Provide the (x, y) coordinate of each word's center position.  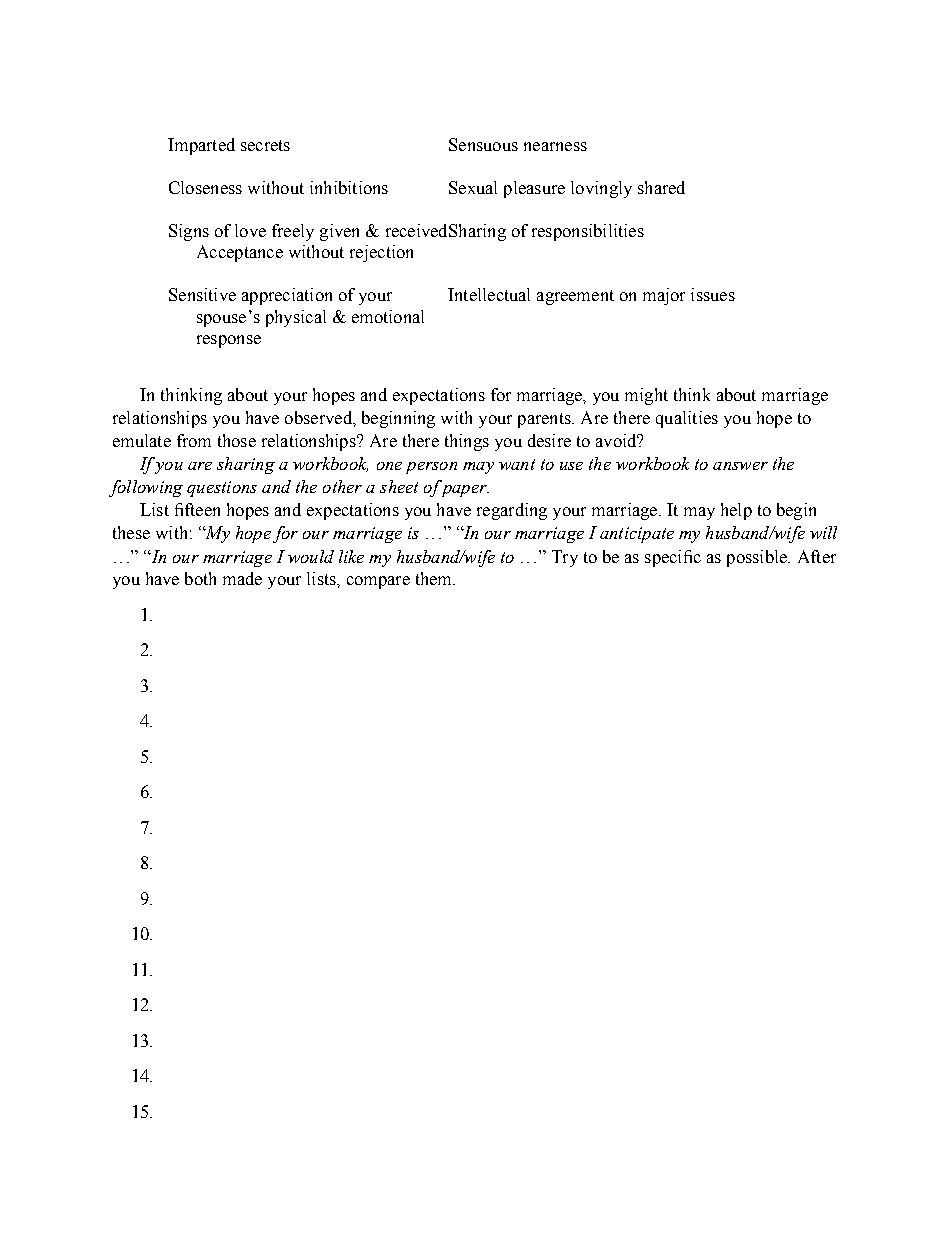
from (194, 440)
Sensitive (202, 294)
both (200, 578)
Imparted (201, 146)
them (435, 578)
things (467, 442)
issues (713, 294)
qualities (687, 419)
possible (758, 558)
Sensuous (483, 144)
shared (661, 187)
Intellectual (489, 294)
